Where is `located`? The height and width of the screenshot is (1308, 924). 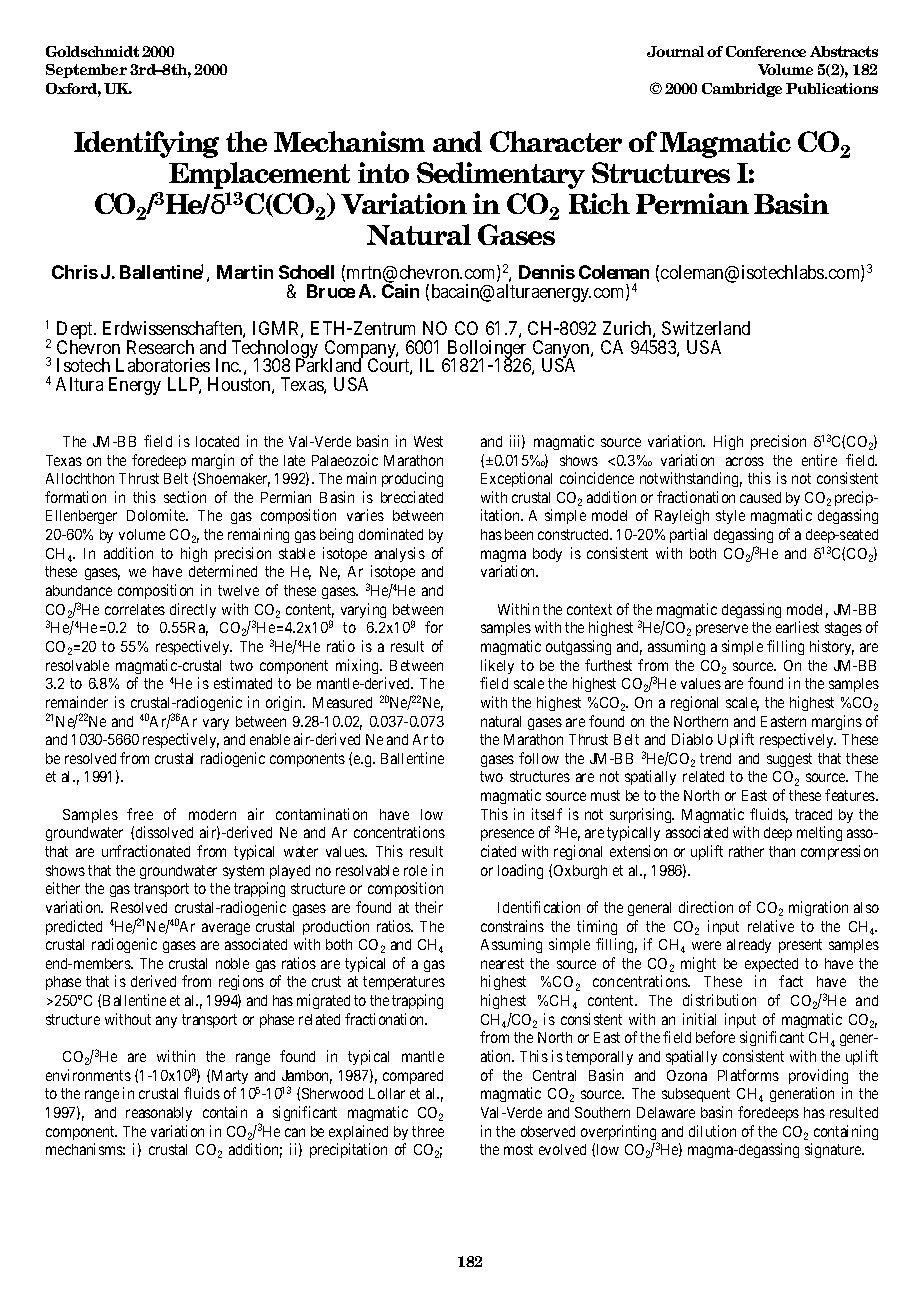
located is located at coordinates (217, 441).
